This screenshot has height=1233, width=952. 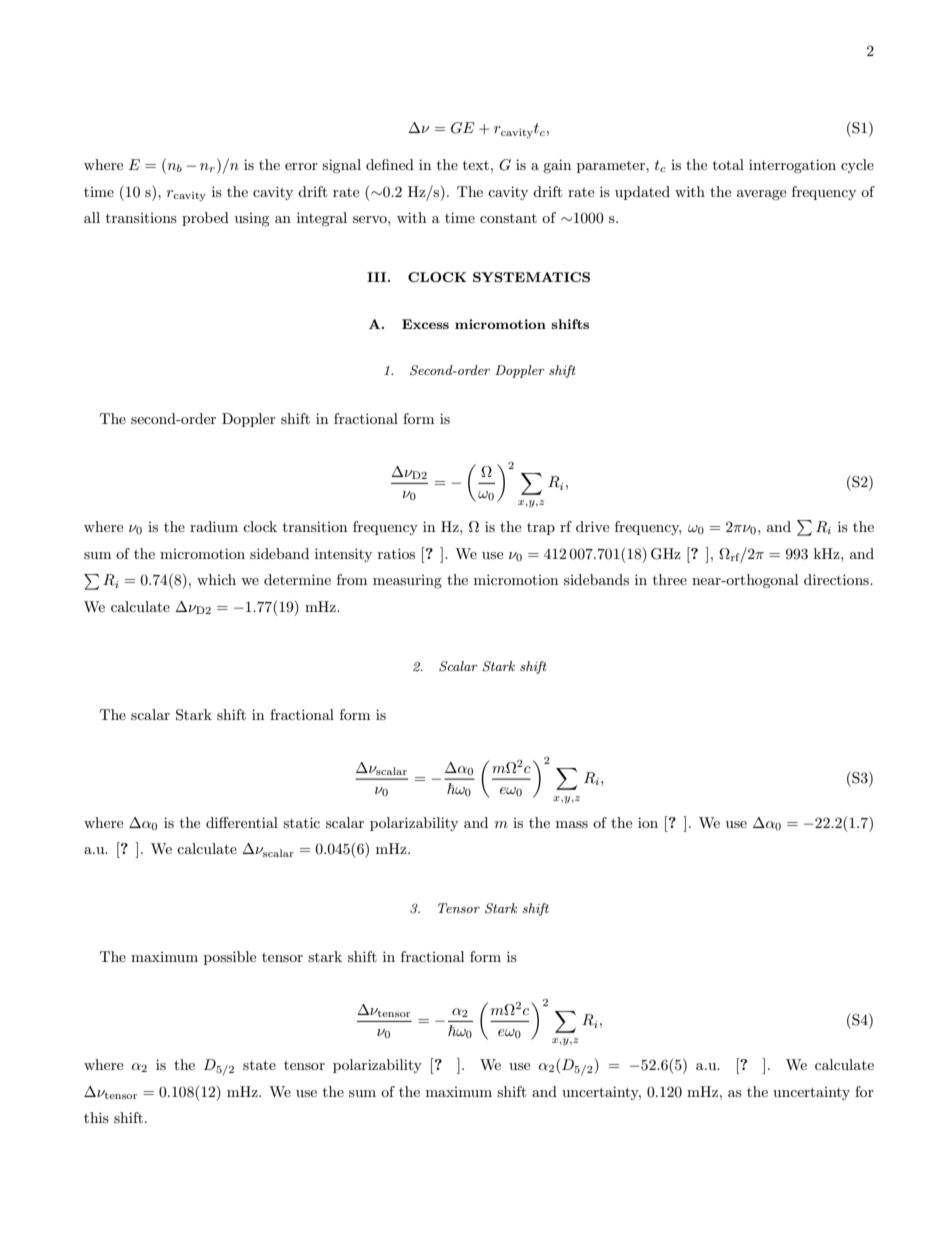 I want to click on which, so click(x=216, y=579).
